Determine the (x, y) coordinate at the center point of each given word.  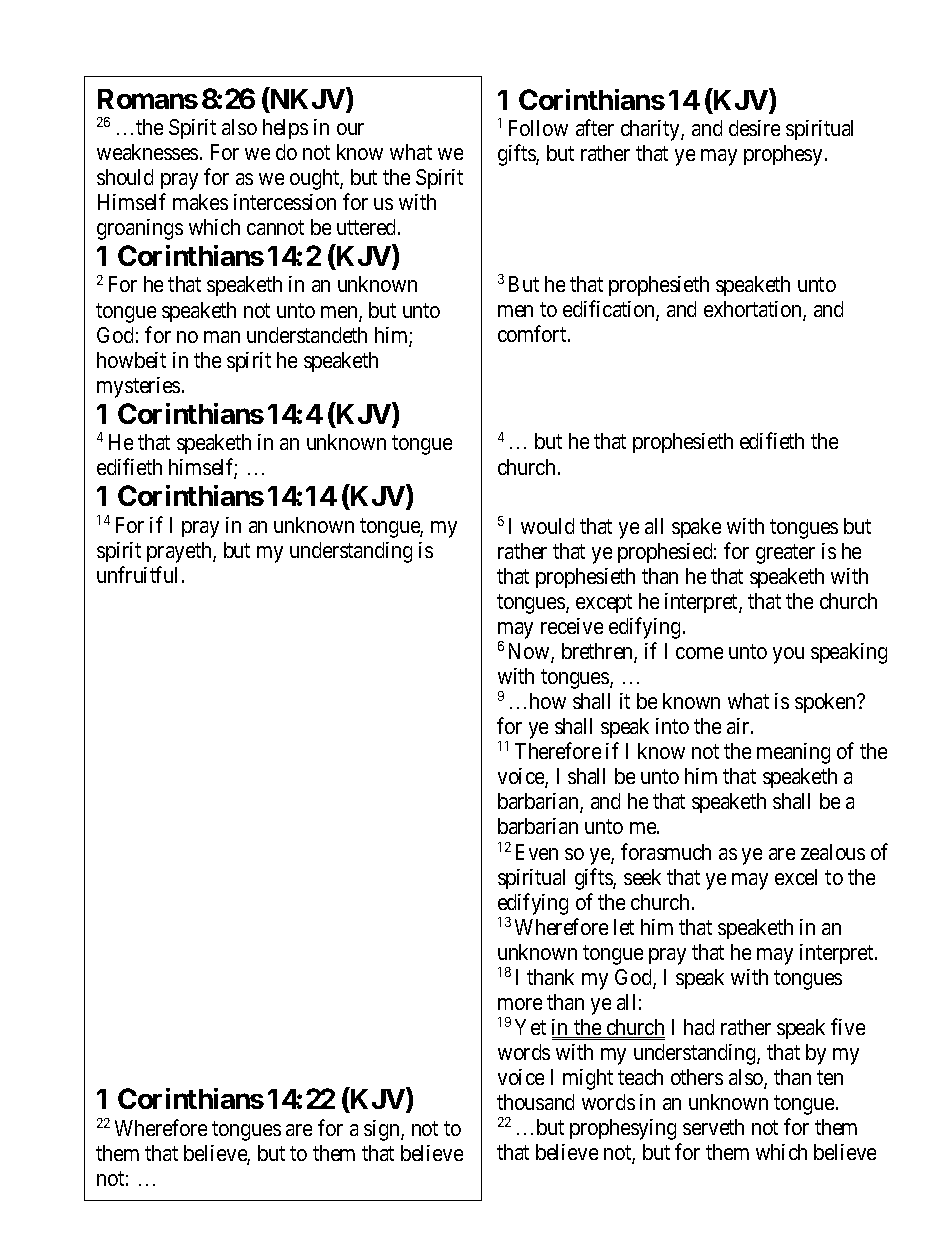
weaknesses (147, 152)
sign (383, 1130)
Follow (538, 128)
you (788, 655)
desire (754, 128)
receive (572, 626)
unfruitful (137, 574)
